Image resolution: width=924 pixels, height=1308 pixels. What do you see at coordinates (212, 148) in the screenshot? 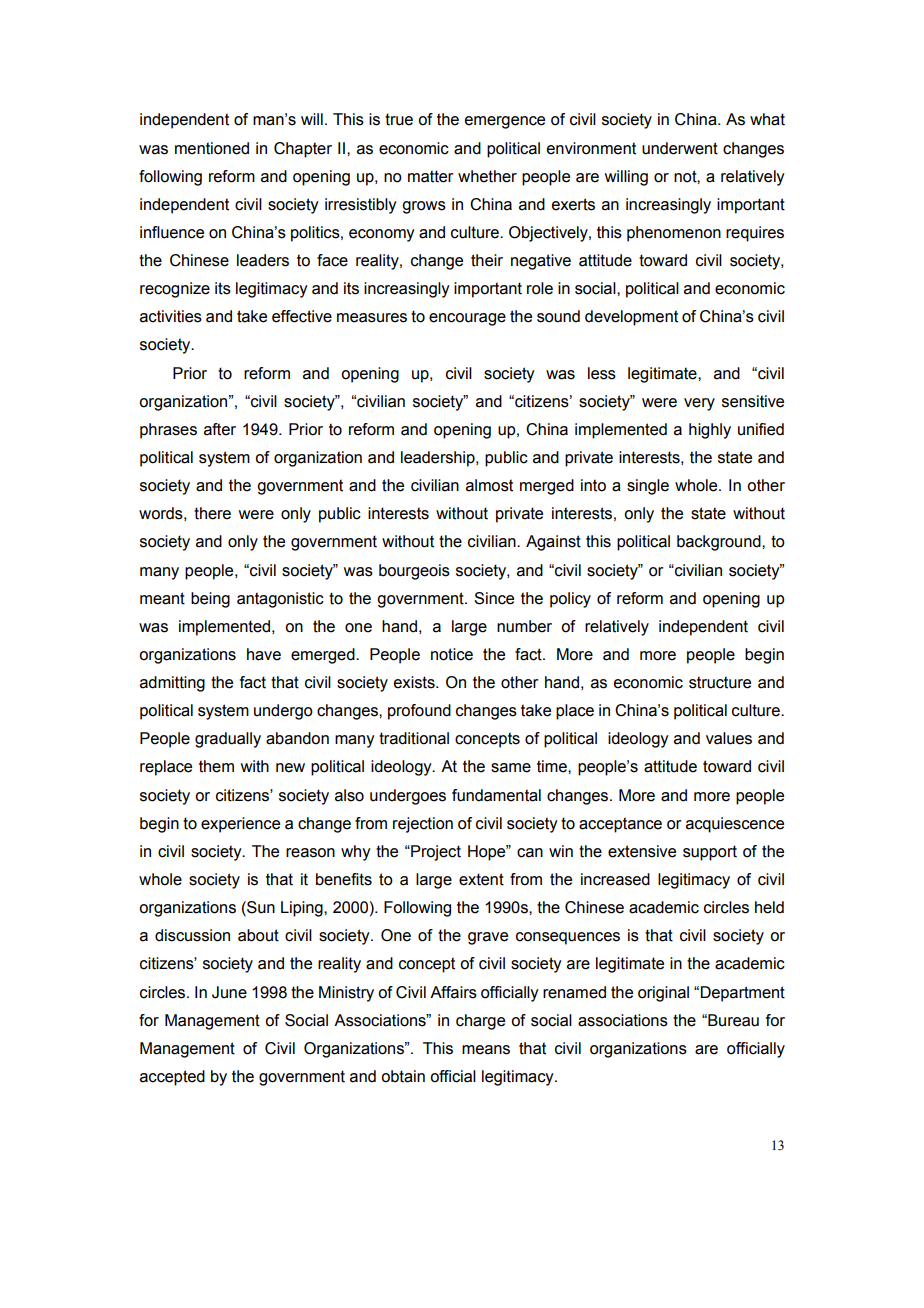
I see `mentioned` at bounding box center [212, 148].
